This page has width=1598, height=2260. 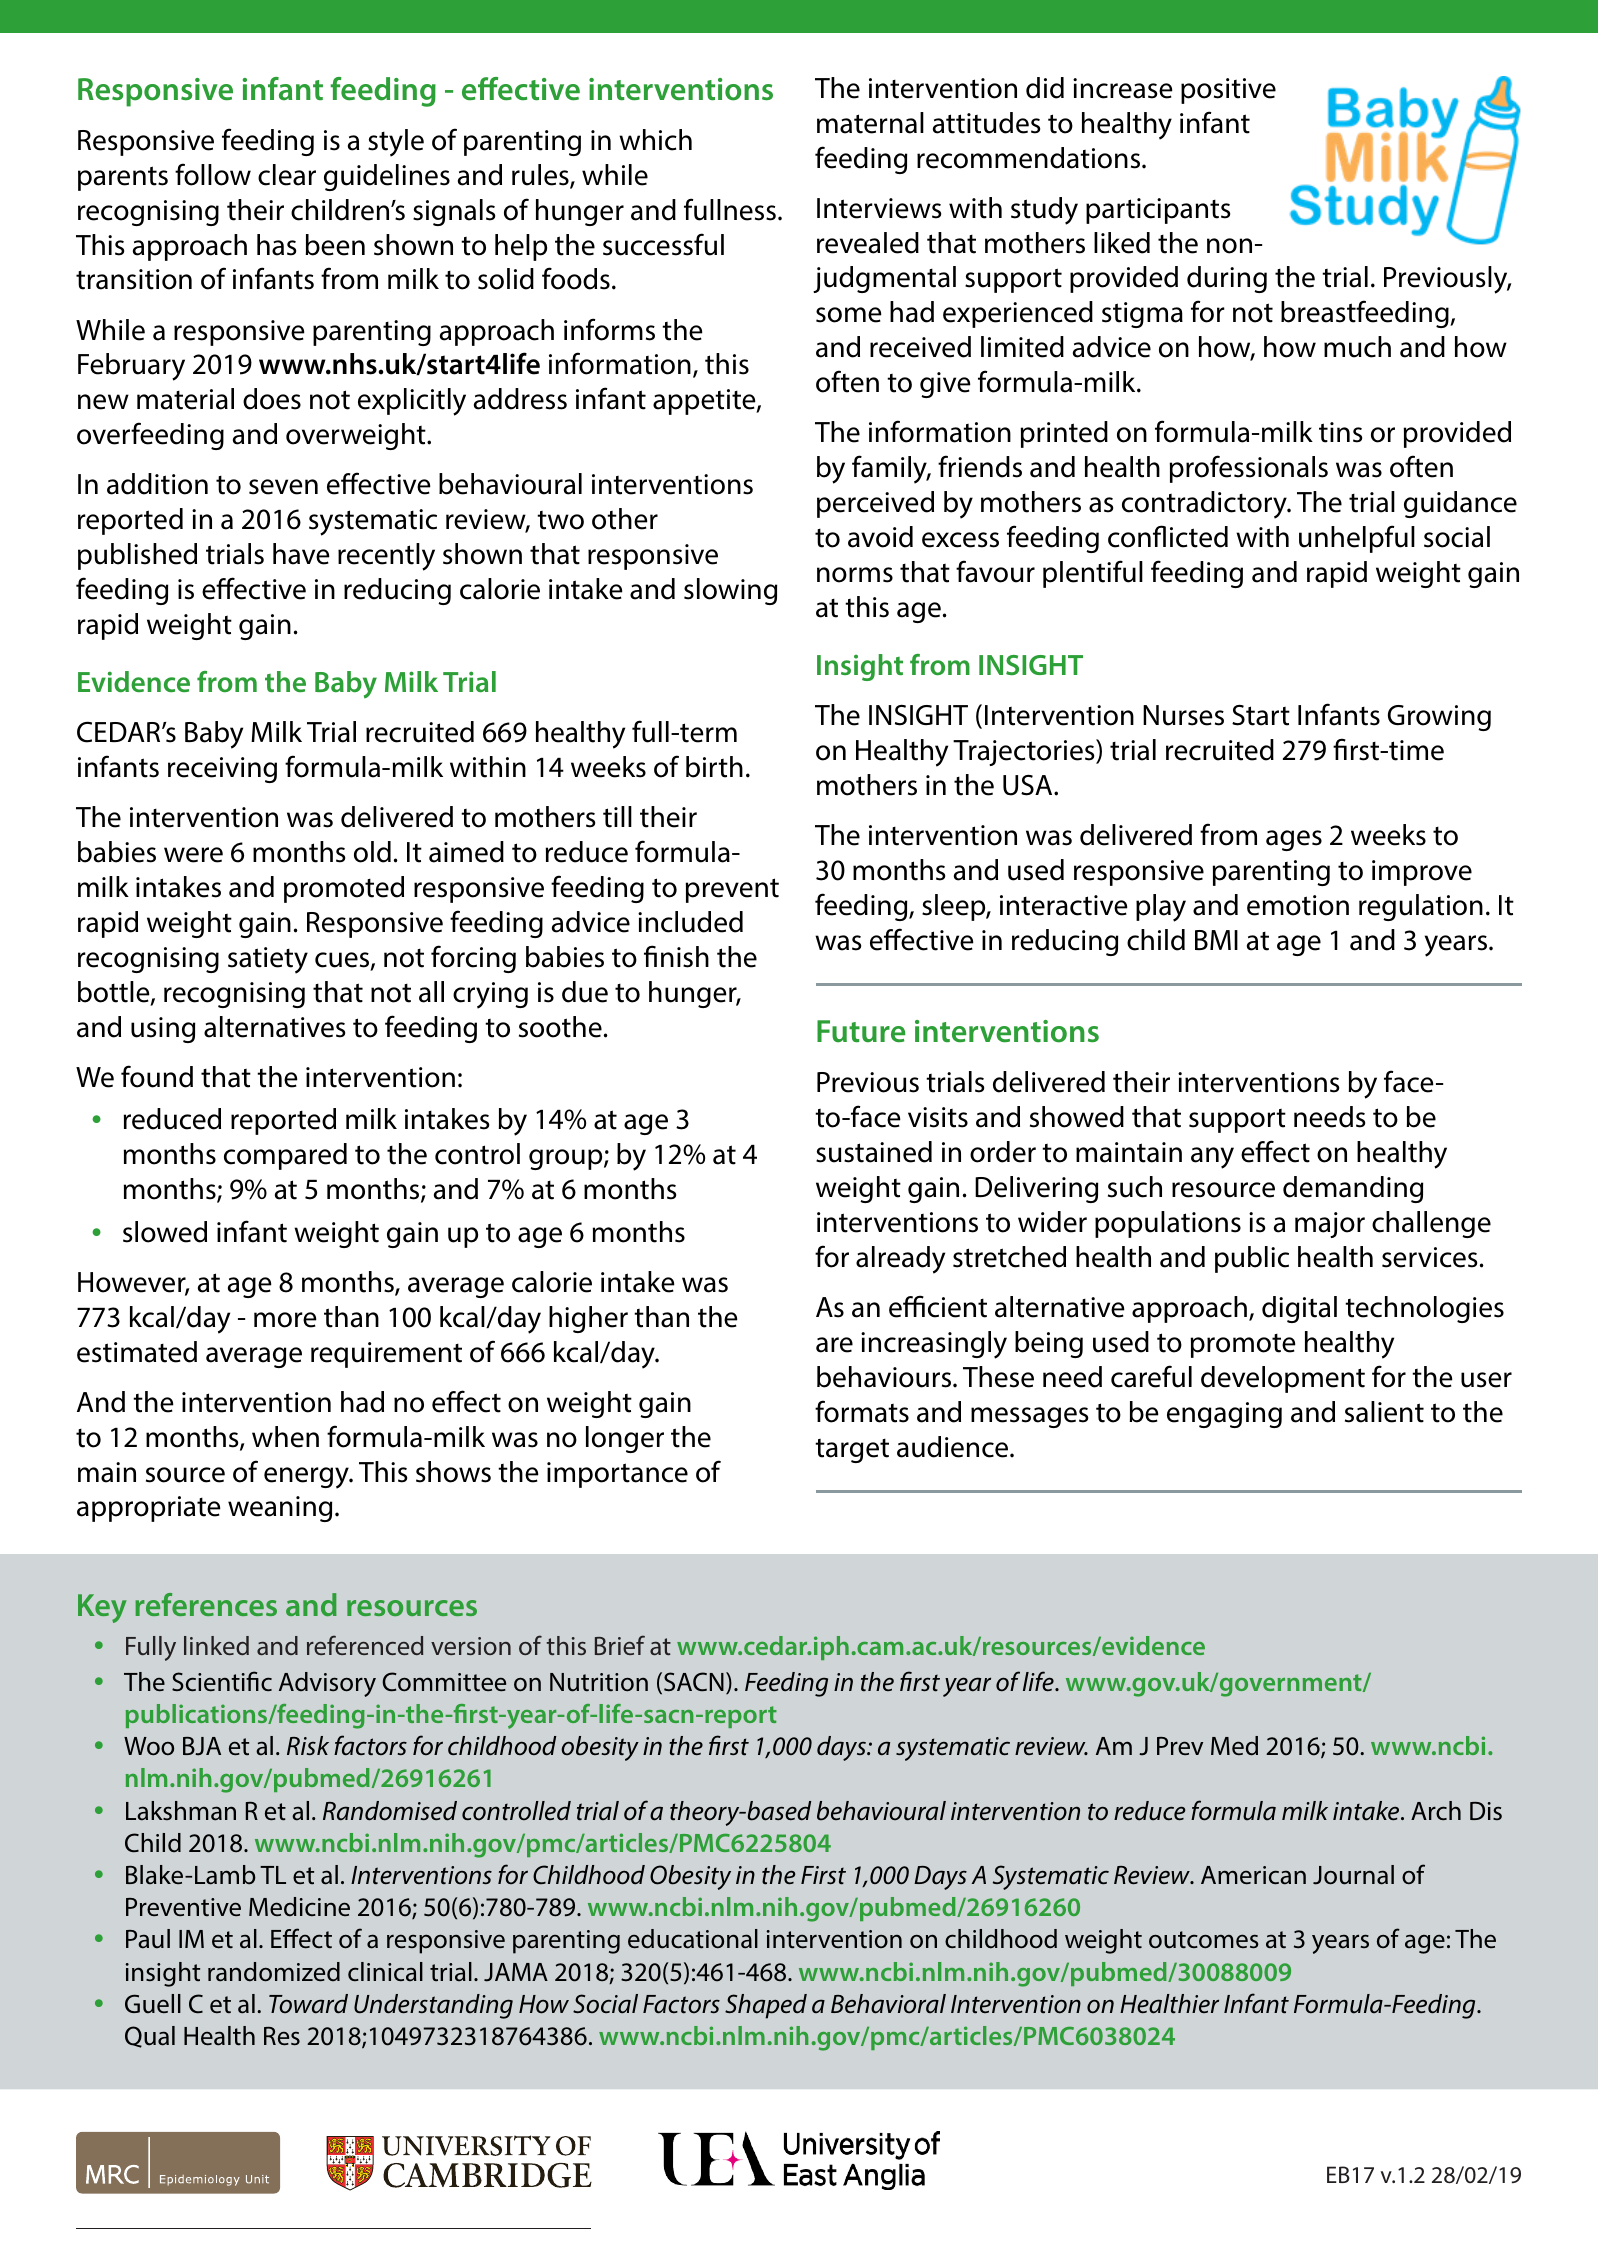 I want to click on development, so click(x=1283, y=1379).
